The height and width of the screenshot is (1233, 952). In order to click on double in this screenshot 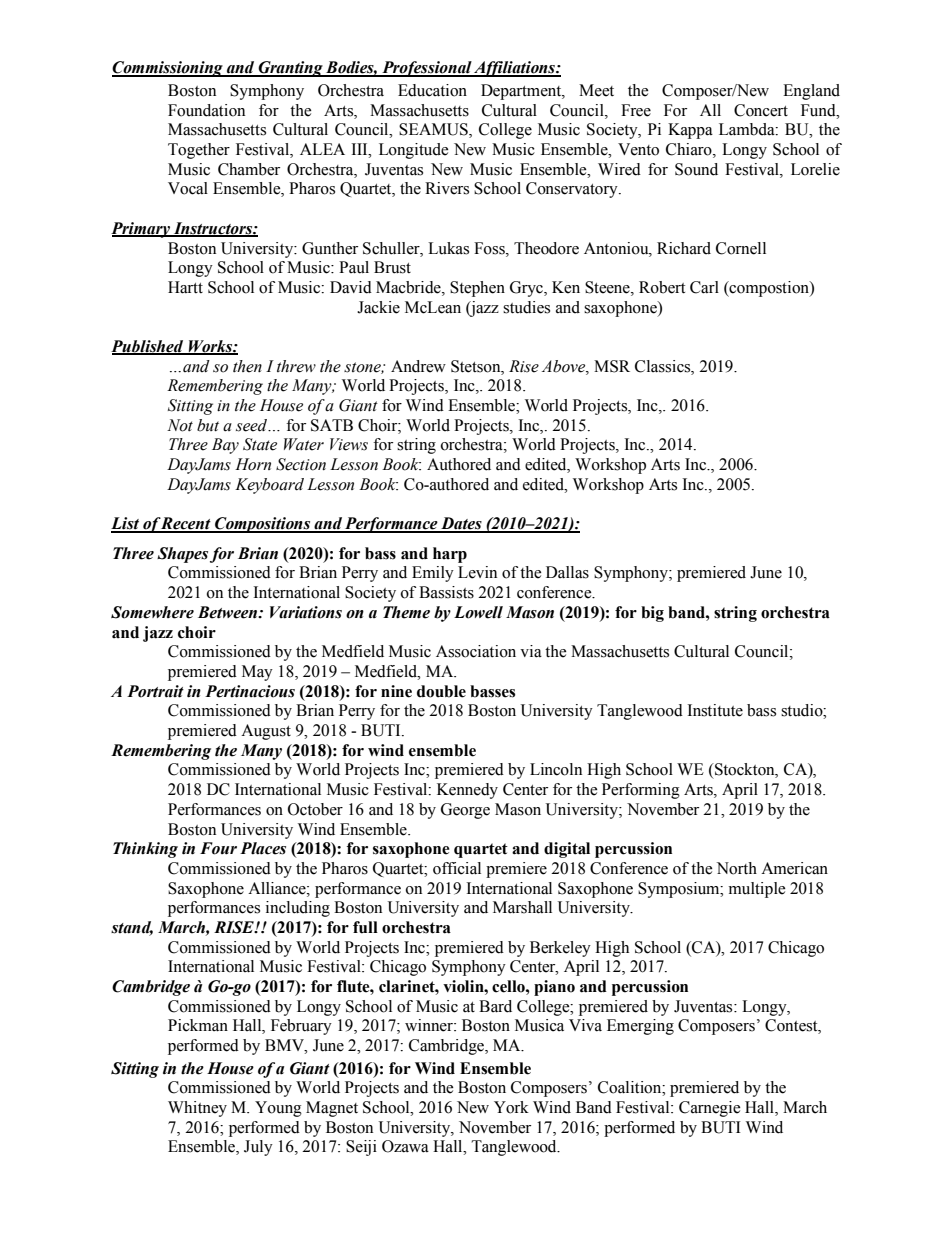, I will do `click(441, 691)`.
